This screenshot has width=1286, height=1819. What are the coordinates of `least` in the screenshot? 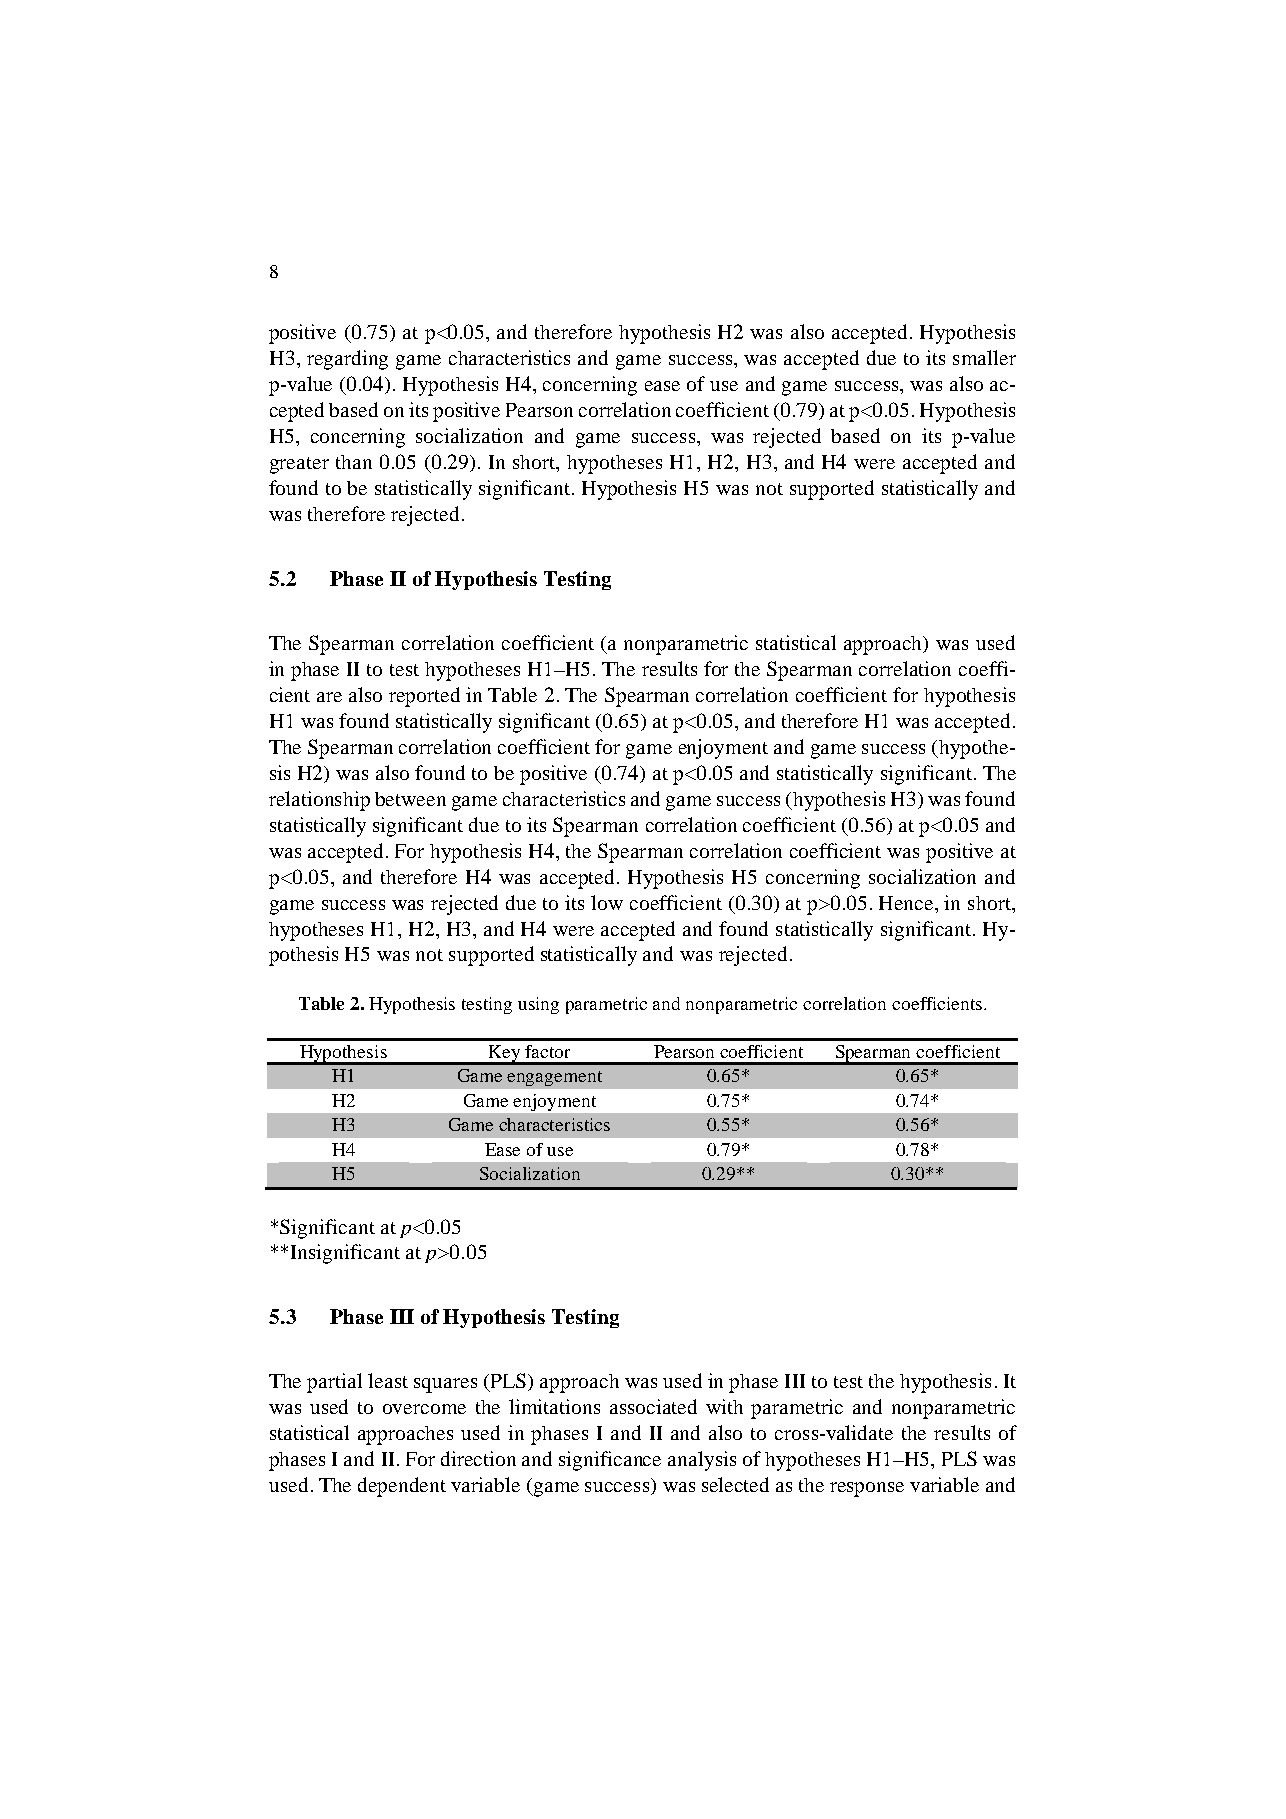 It's located at (388, 1380).
